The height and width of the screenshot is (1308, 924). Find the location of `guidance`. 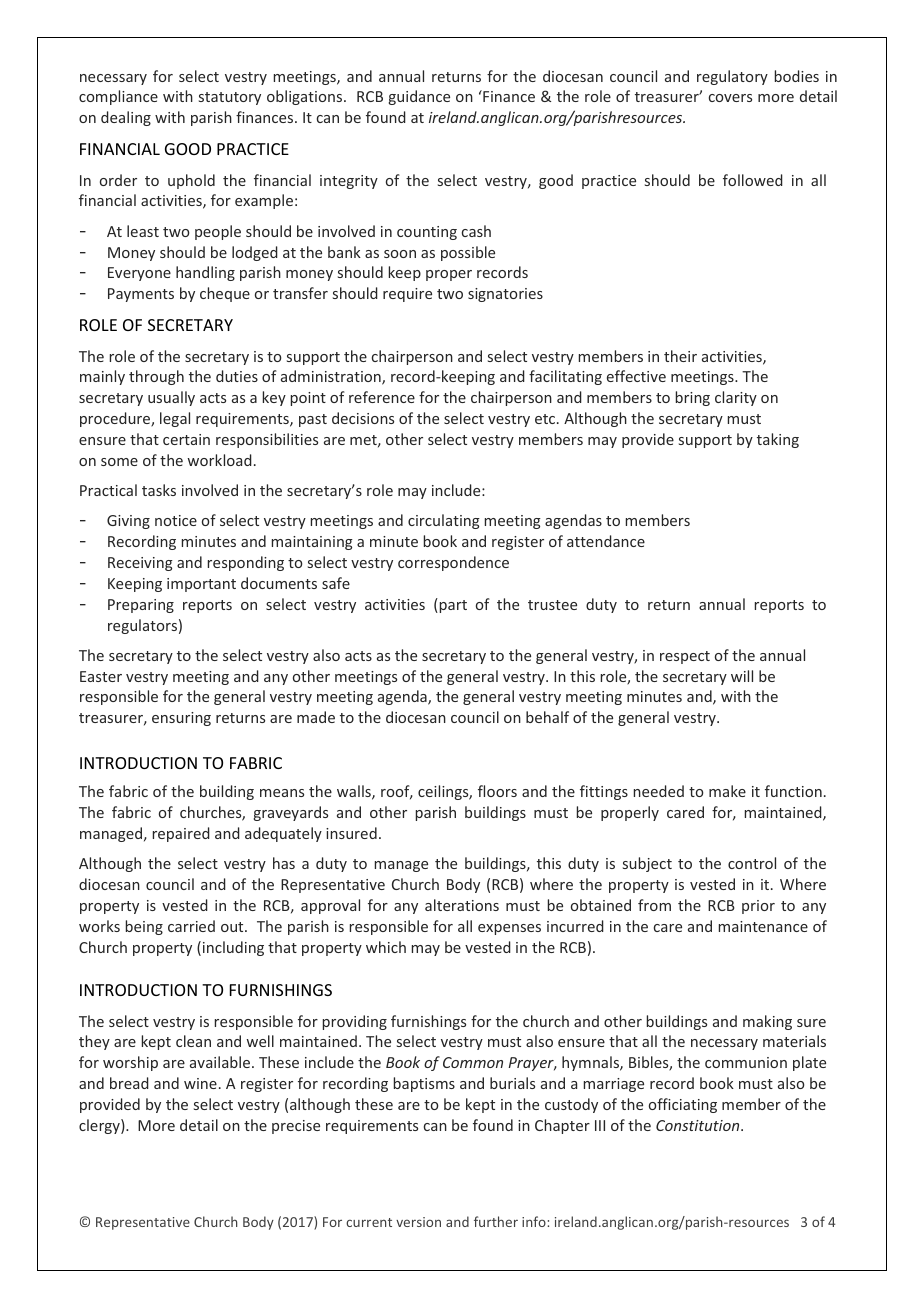

guidance is located at coordinates (419, 97).
